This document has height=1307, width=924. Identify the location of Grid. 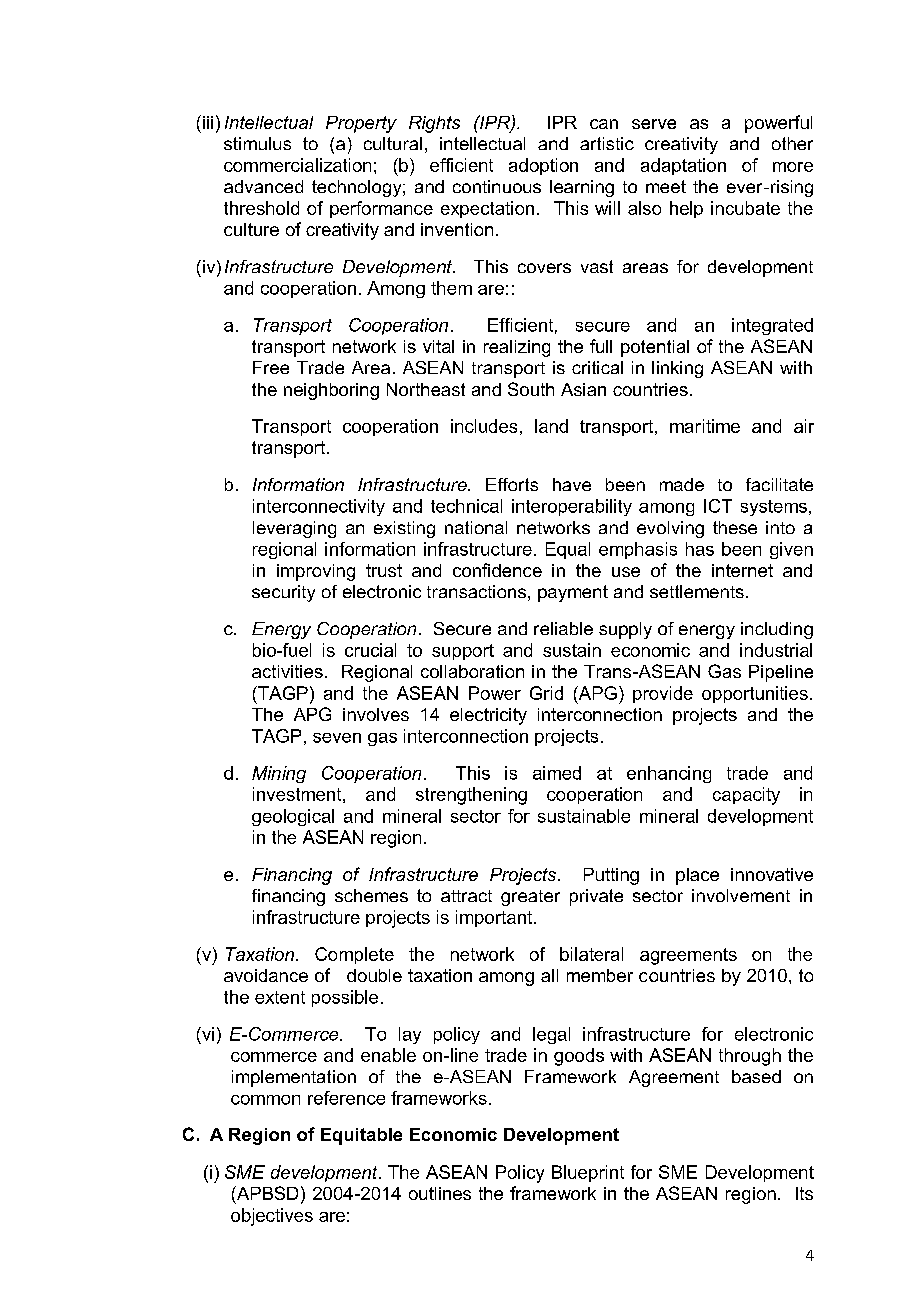
(546, 693).
